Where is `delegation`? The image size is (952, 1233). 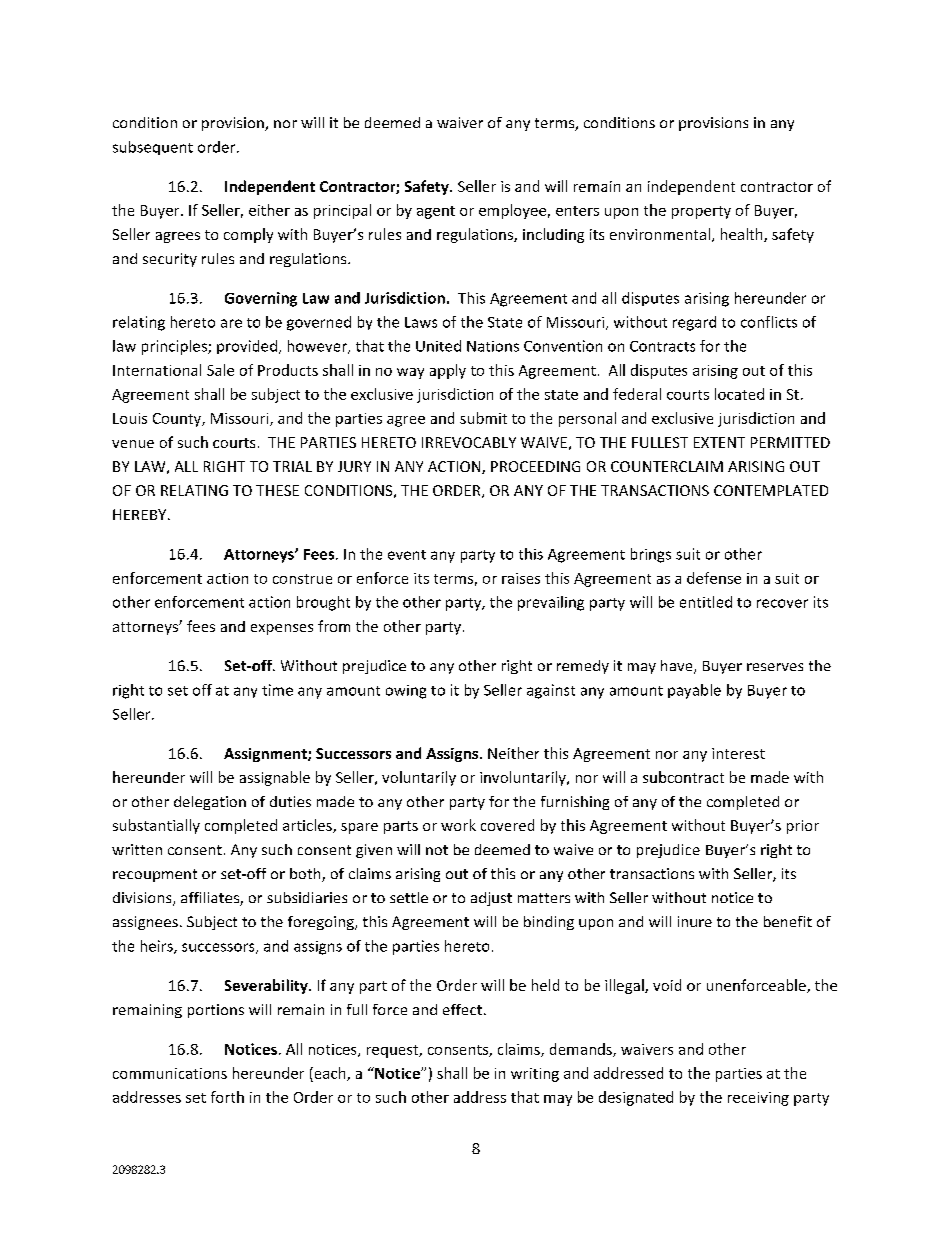
delegation is located at coordinates (210, 803).
